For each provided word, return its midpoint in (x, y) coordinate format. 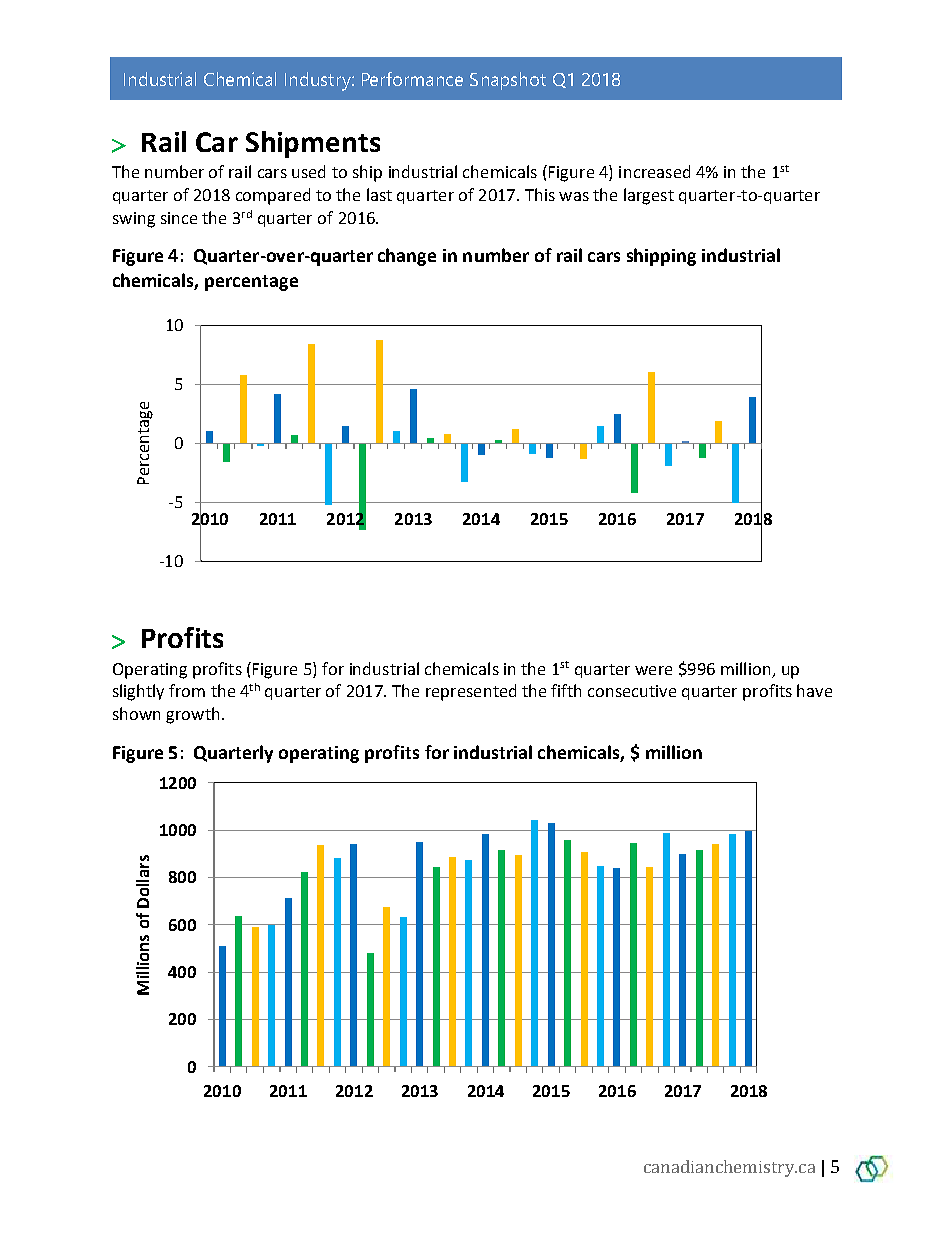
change (407, 257)
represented (471, 692)
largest (649, 196)
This (540, 194)
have (814, 690)
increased (654, 171)
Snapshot (508, 81)
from (187, 690)
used (308, 171)
